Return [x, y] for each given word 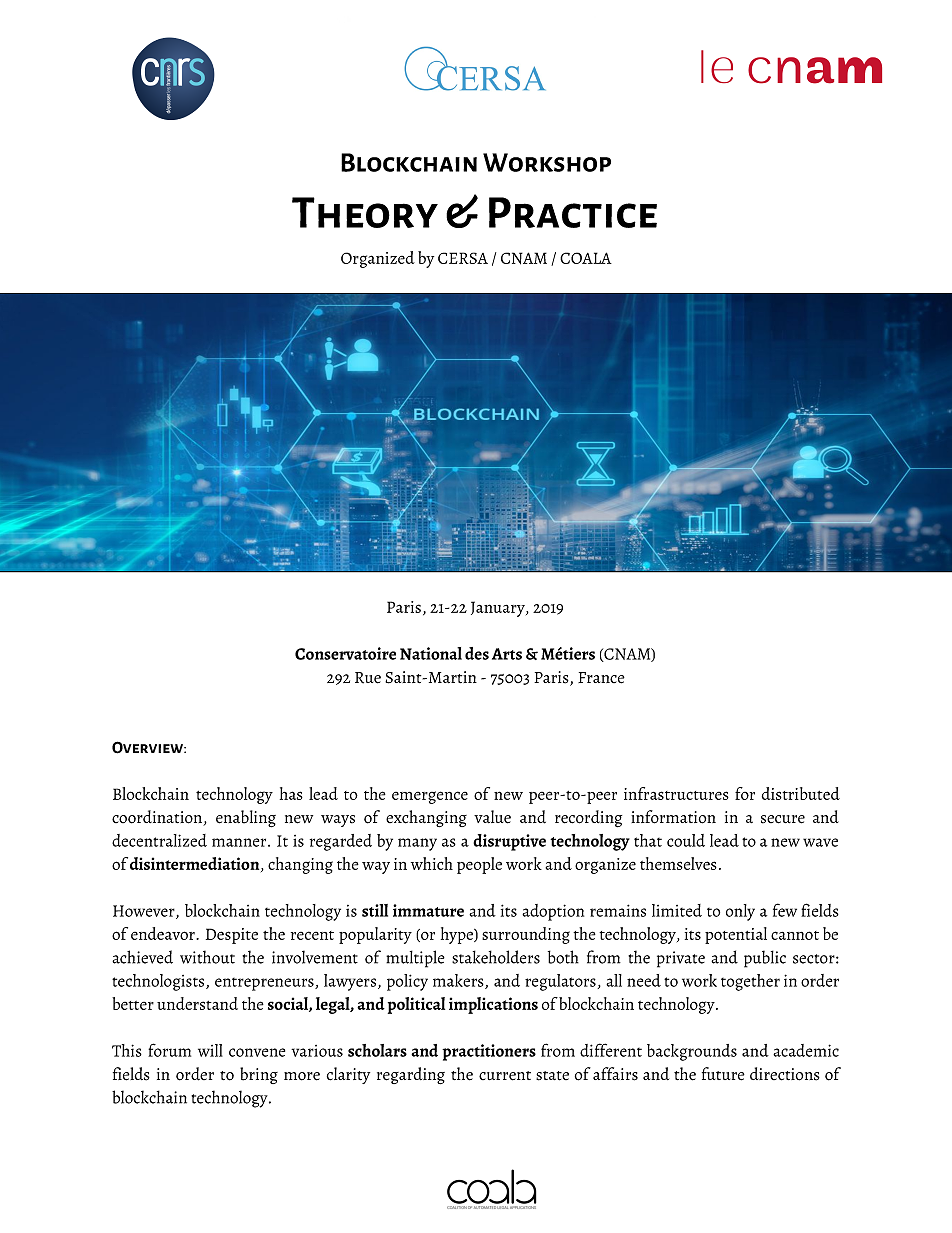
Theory [365, 212]
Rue [368, 678]
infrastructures [676, 793]
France [601, 678]
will [210, 1050]
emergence [430, 797]
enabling [246, 818]
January [499, 609]
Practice [573, 212]
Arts [507, 654]
